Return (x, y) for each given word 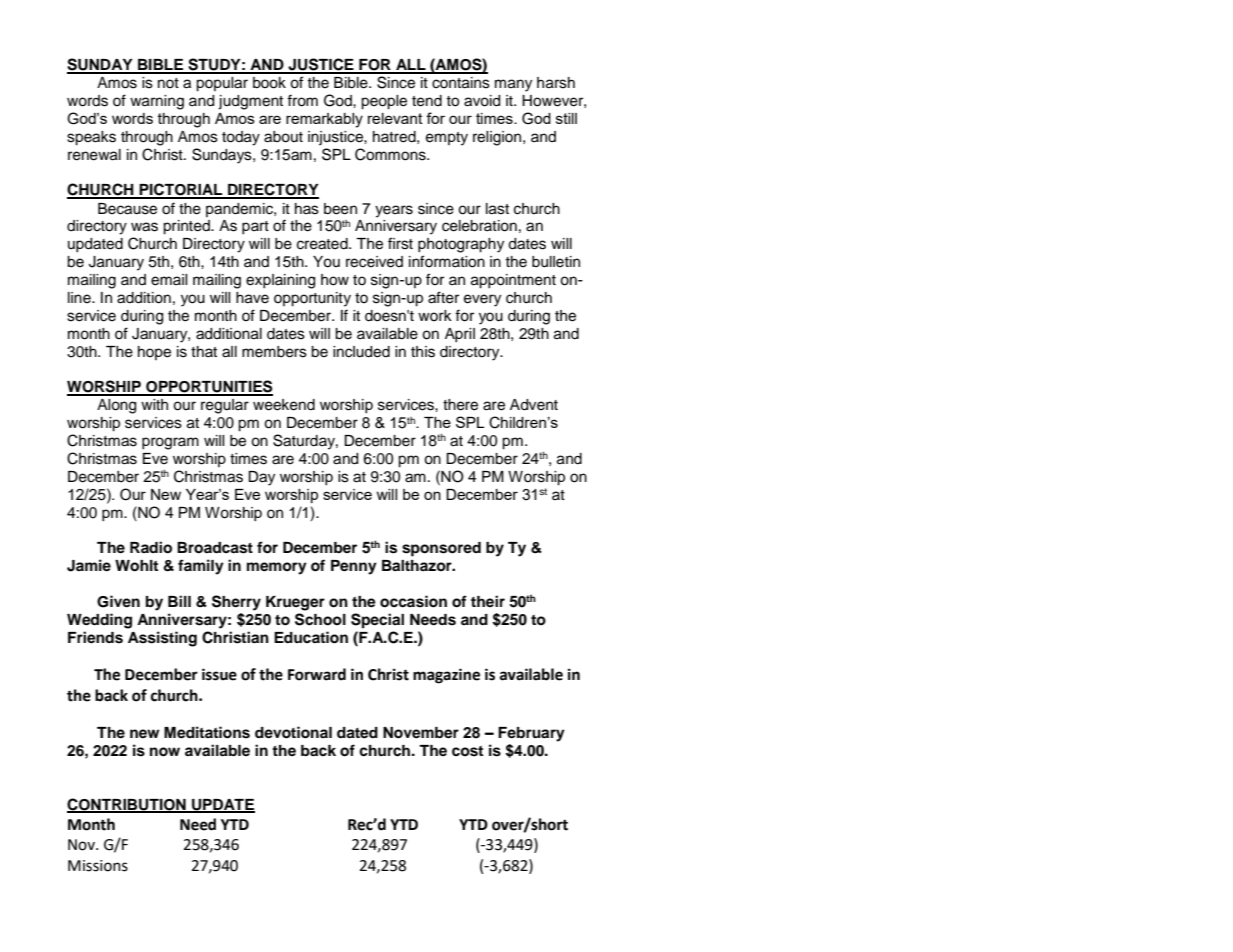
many (513, 85)
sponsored (441, 549)
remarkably (324, 120)
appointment (513, 281)
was (144, 227)
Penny (354, 567)
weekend (284, 405)
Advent (534, 405)
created (323, 244)
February (531, 734)
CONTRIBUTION (127, 805)
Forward (317, 674)
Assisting (162, 639)
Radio (151, 547)
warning (157, 102)
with (154, 404)
